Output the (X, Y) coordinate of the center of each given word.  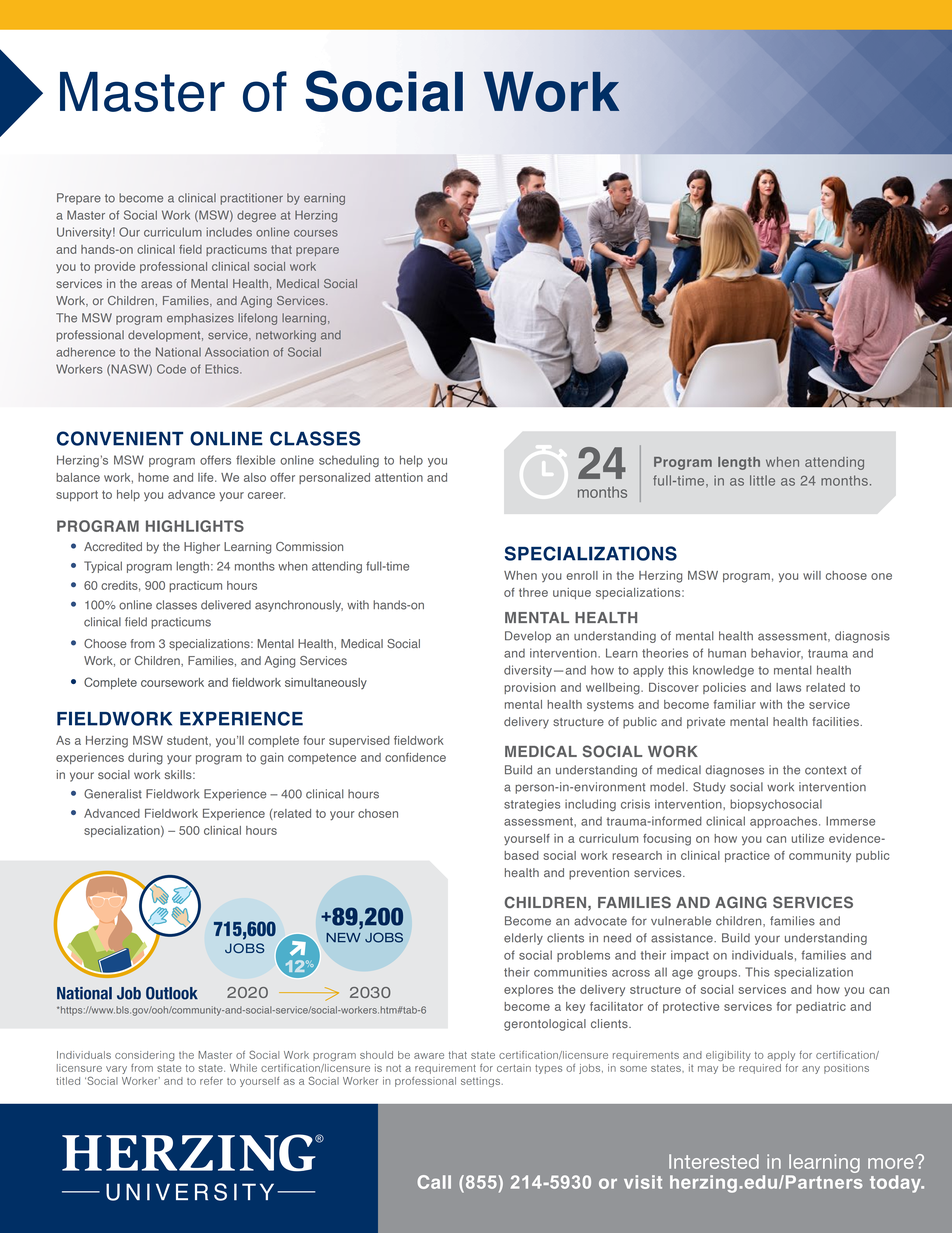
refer (211, 1081)
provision (530, 688)
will (812, 575)
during (145, 759)
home (153, 477)
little (762, 480)
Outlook (172, 993)
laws (788, 687)
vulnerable (681, 921)
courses (316, 233)
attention (399, 477)
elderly (523, 939)
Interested (714, 1161)
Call (434, 1182)
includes (229, 232)
